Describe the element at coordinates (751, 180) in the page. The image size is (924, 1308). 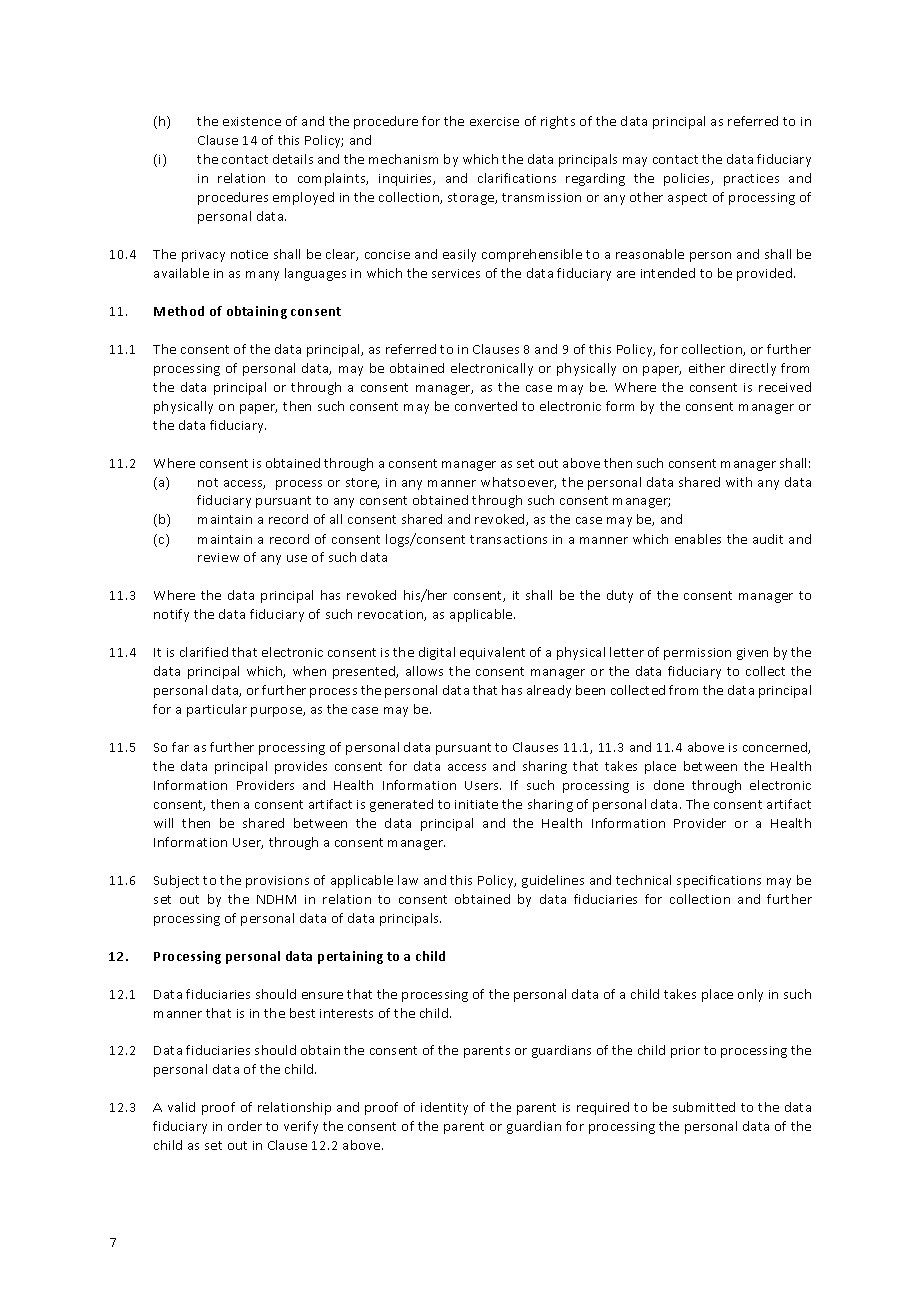
I see `practices` at that location.
